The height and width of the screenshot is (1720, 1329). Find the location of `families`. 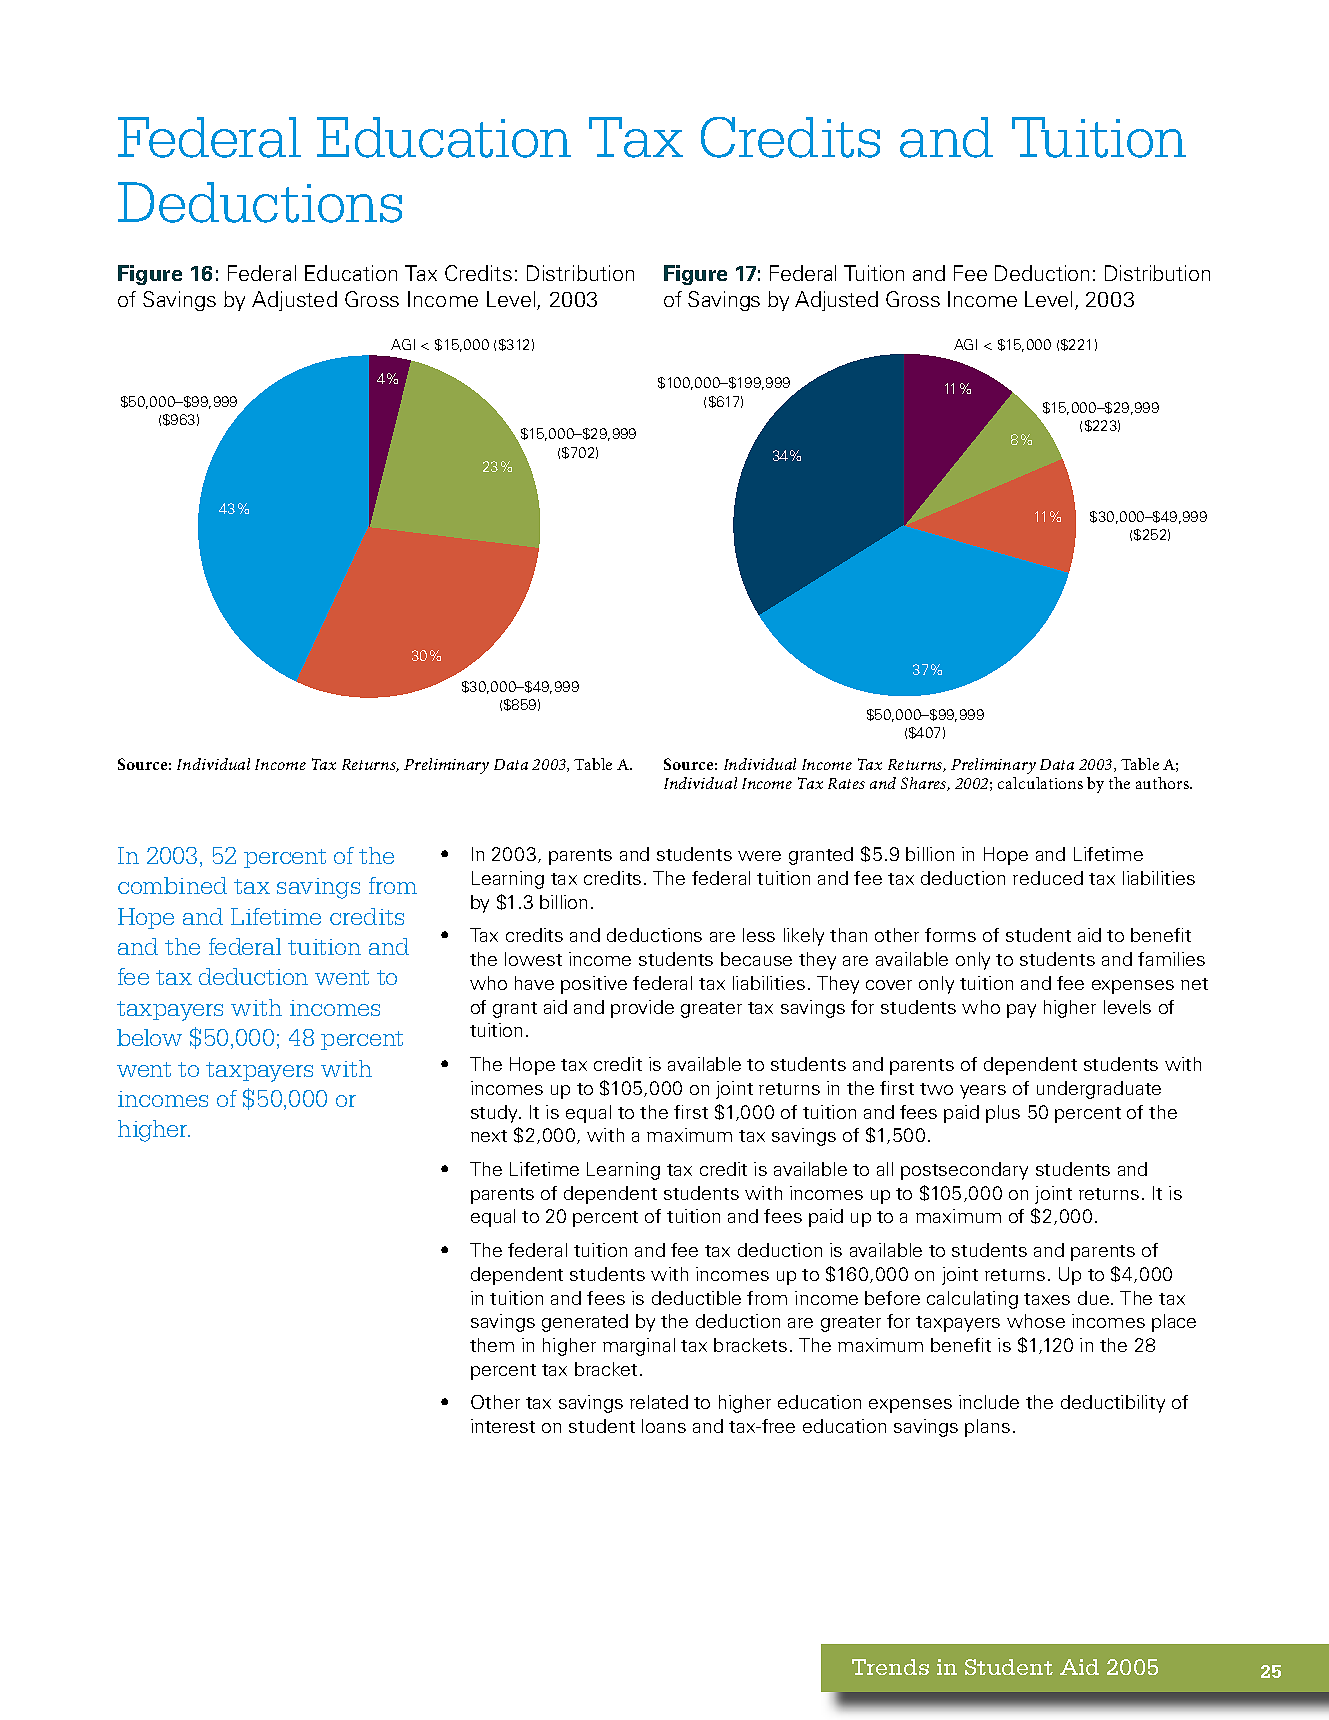

families is located at coordinates (1171, 959).
